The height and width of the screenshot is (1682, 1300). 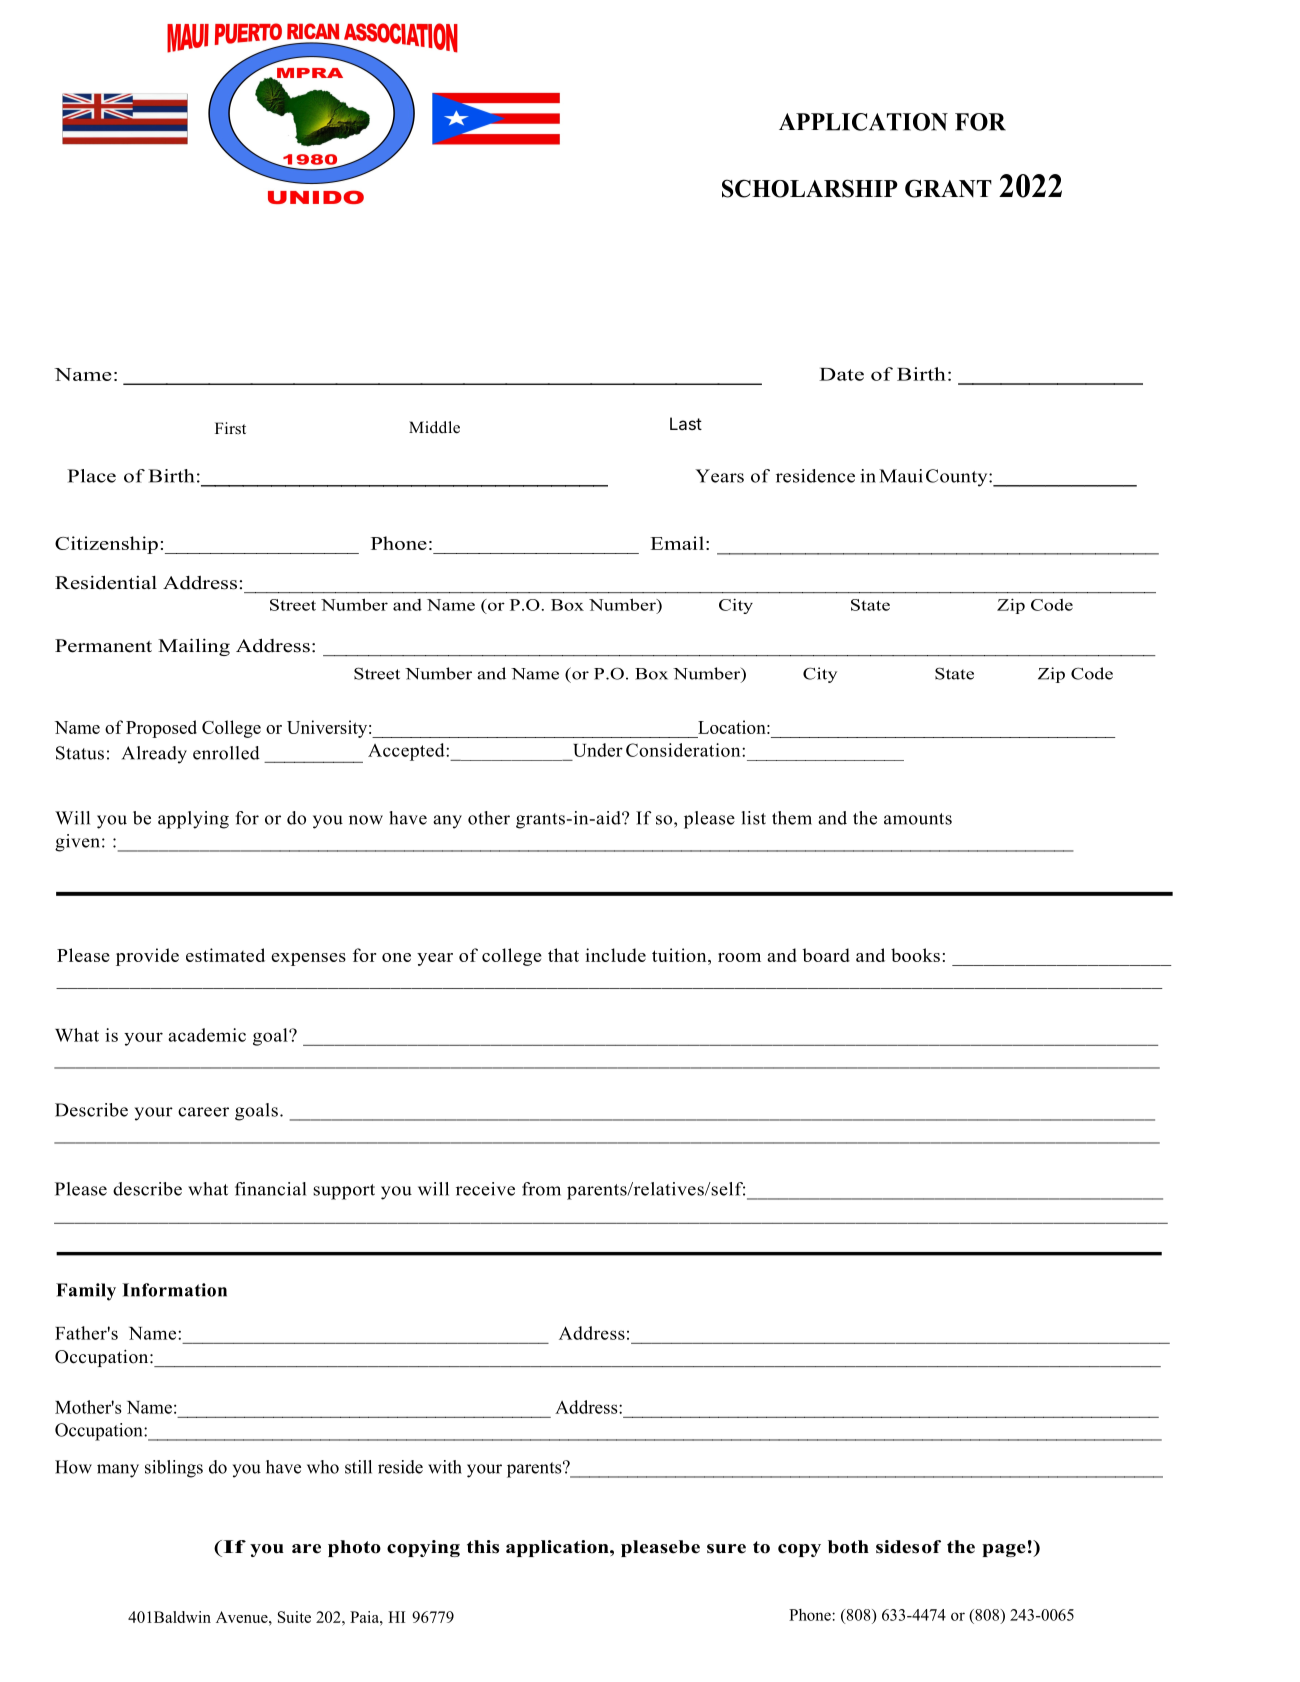 I want to click on Information, so click(x=174, y=1290).
